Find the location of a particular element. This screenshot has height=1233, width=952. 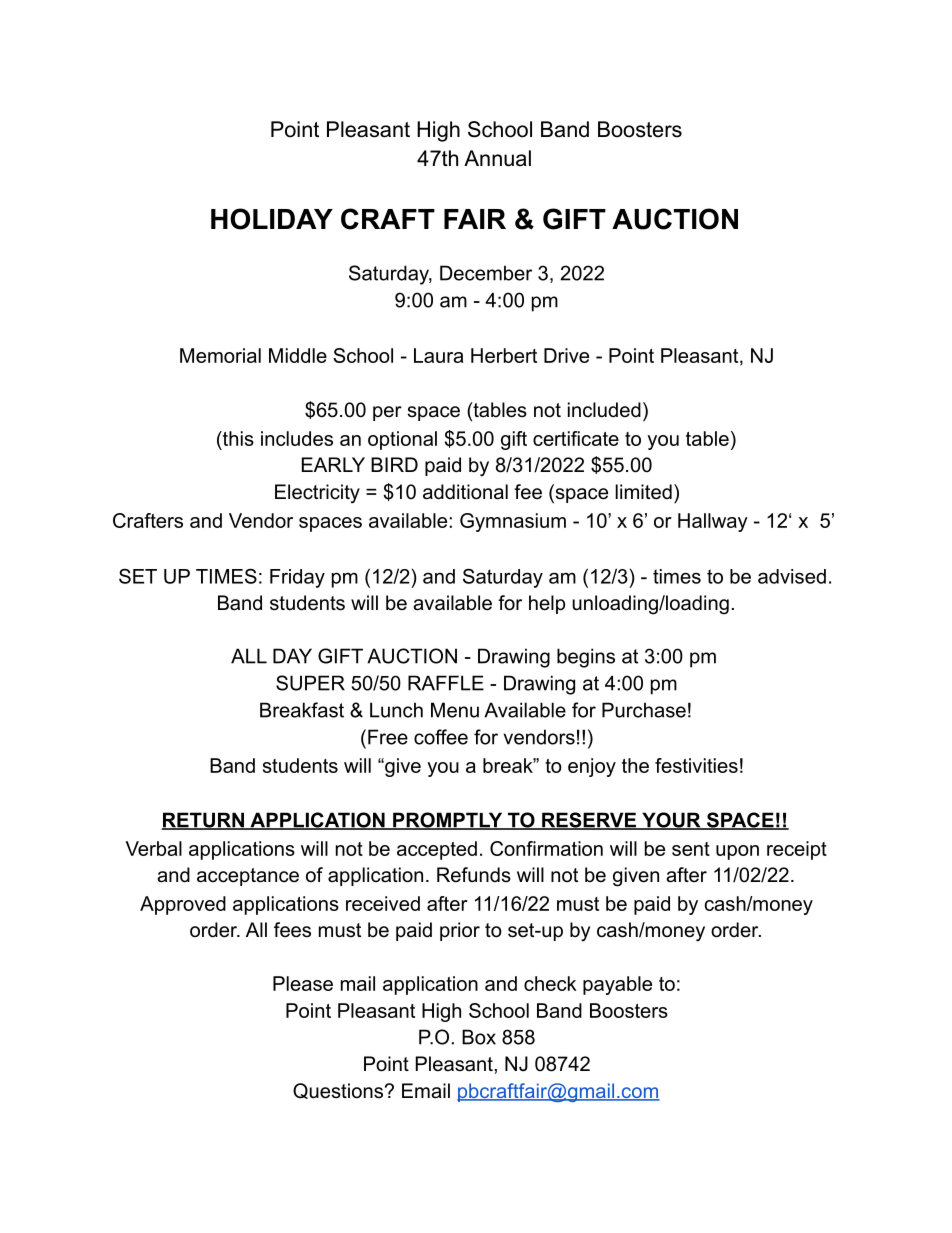

advised is located at coordinates (792, 576).
